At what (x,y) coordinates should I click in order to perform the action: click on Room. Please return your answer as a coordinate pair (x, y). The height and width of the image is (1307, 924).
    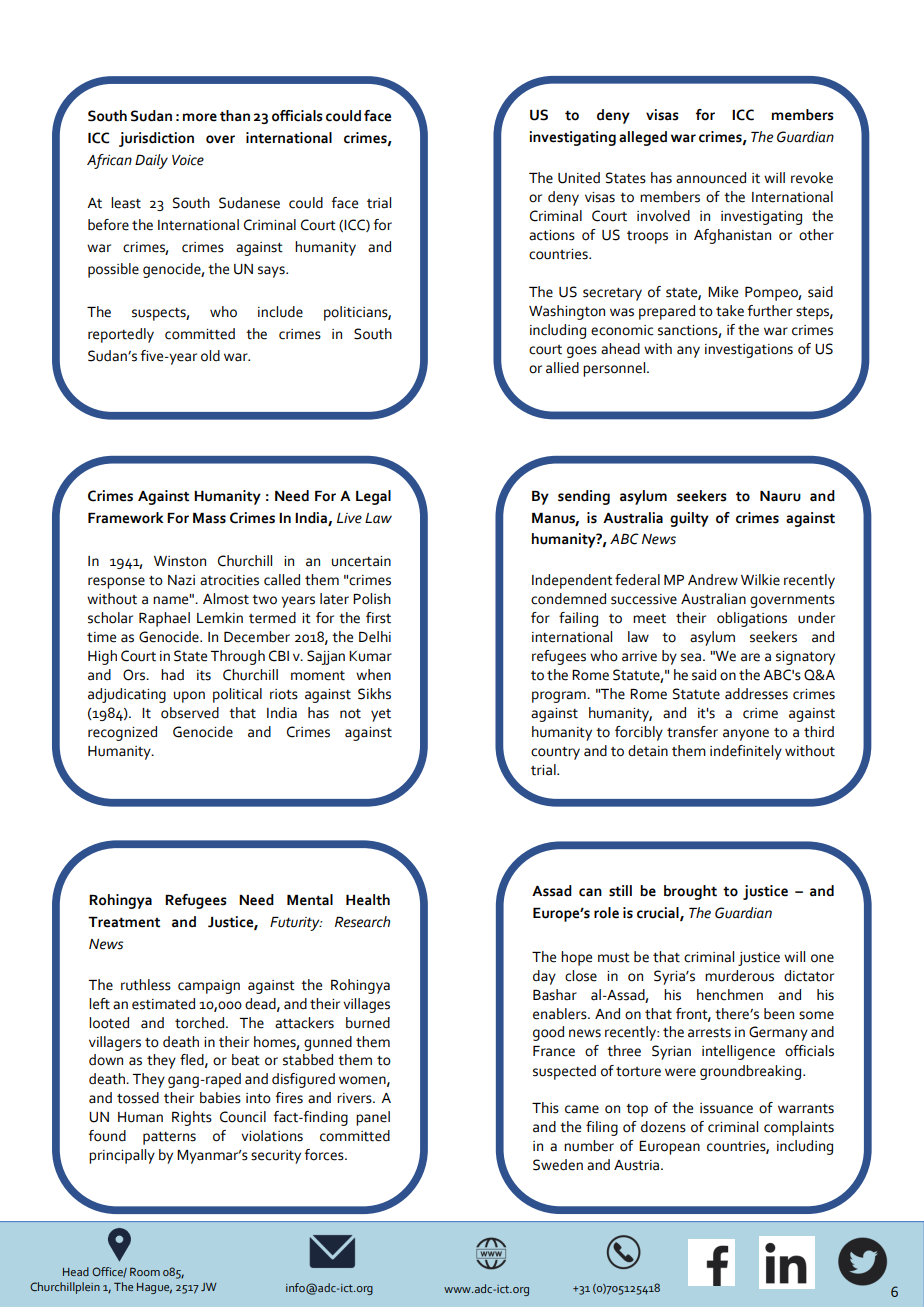
    Looking at the image, I should click on (145, 1272).
